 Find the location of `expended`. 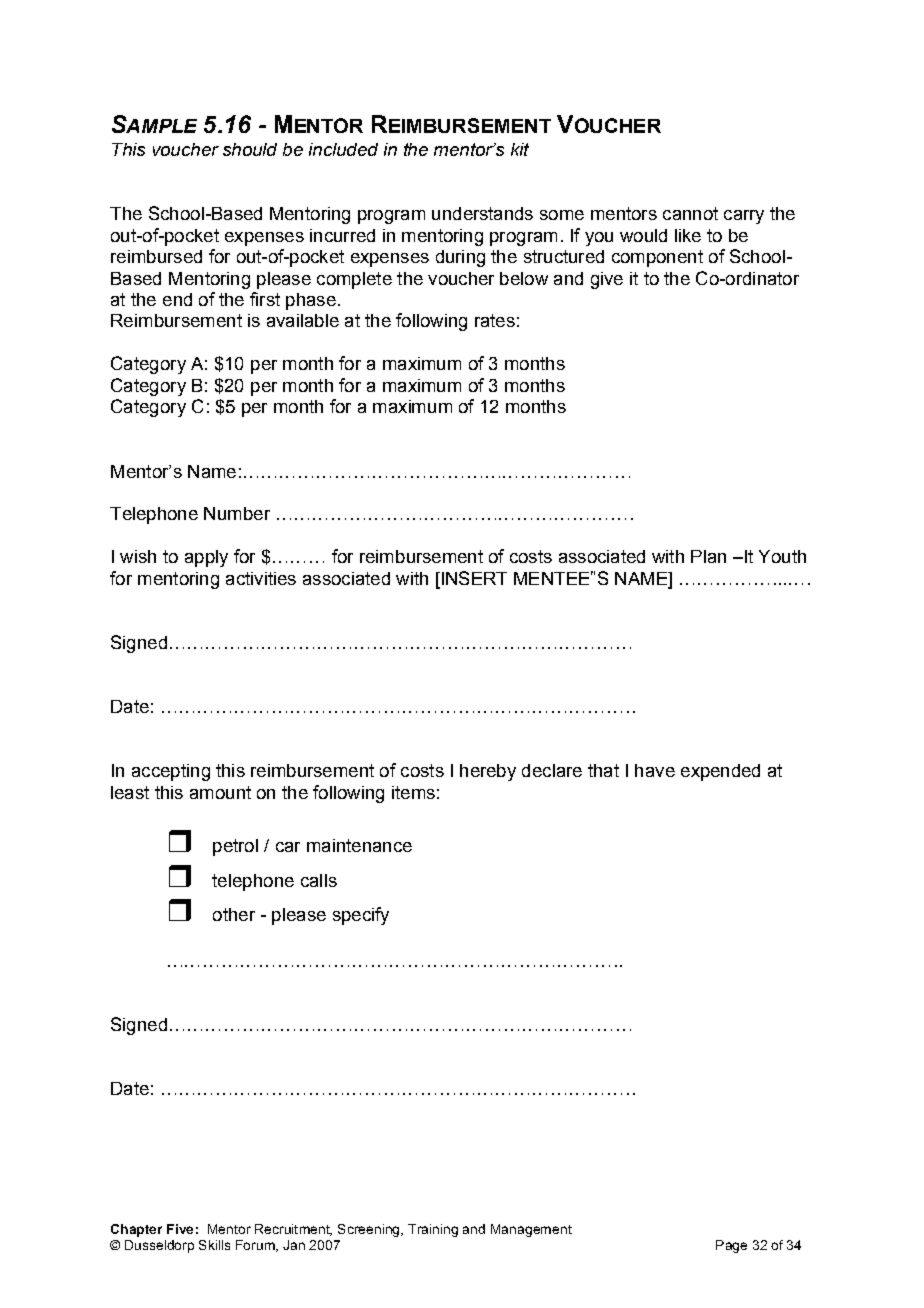

expended is located at coordinates (720, 772).
